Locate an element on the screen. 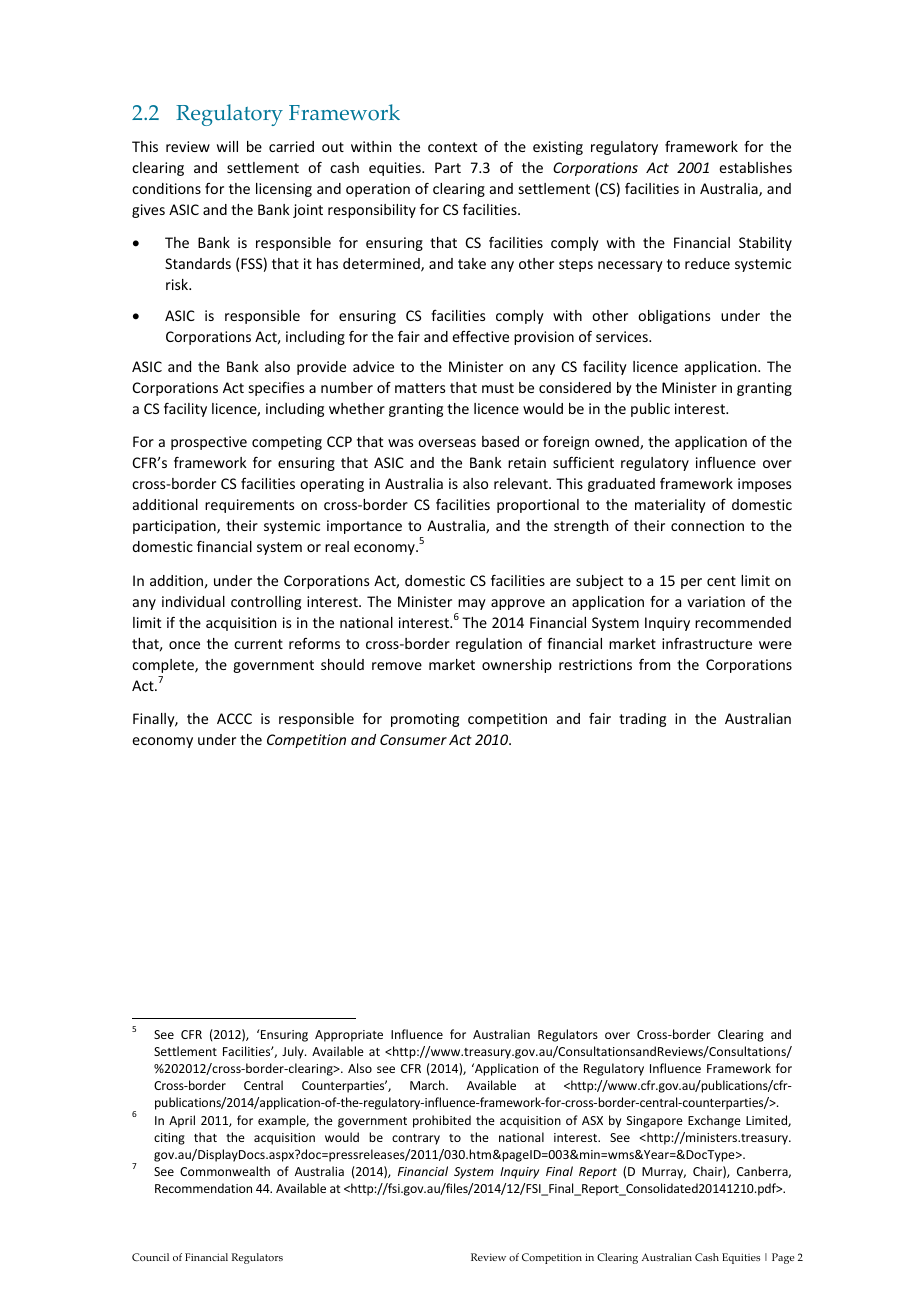 The width and height of the screenshot is (924, 1309). contrary is located at coordinates (416, 1139).
